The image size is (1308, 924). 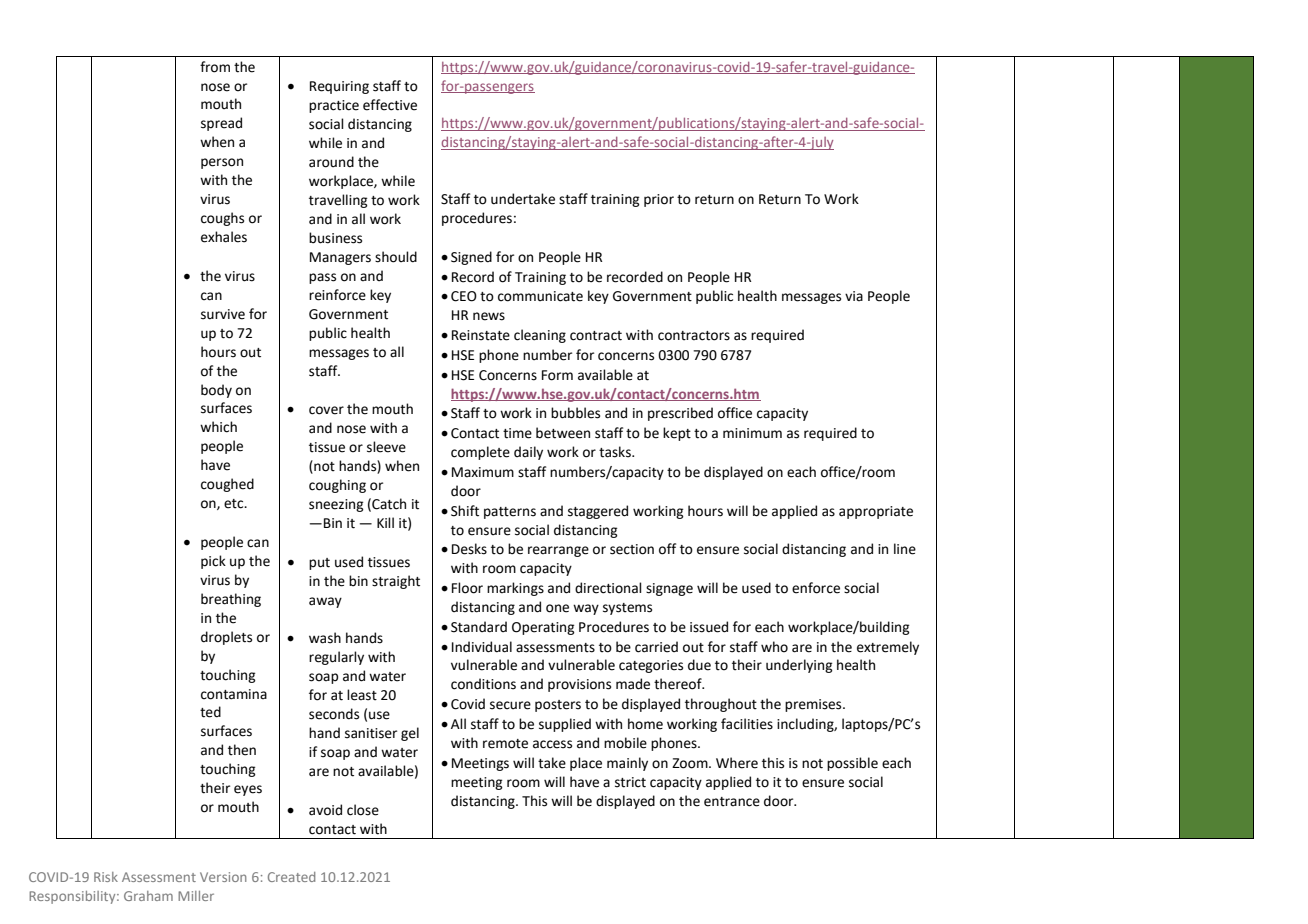 What do you see at coordinates (223, 877) in the screenshot?
I see `Version` at bounding box center [223, 877].
